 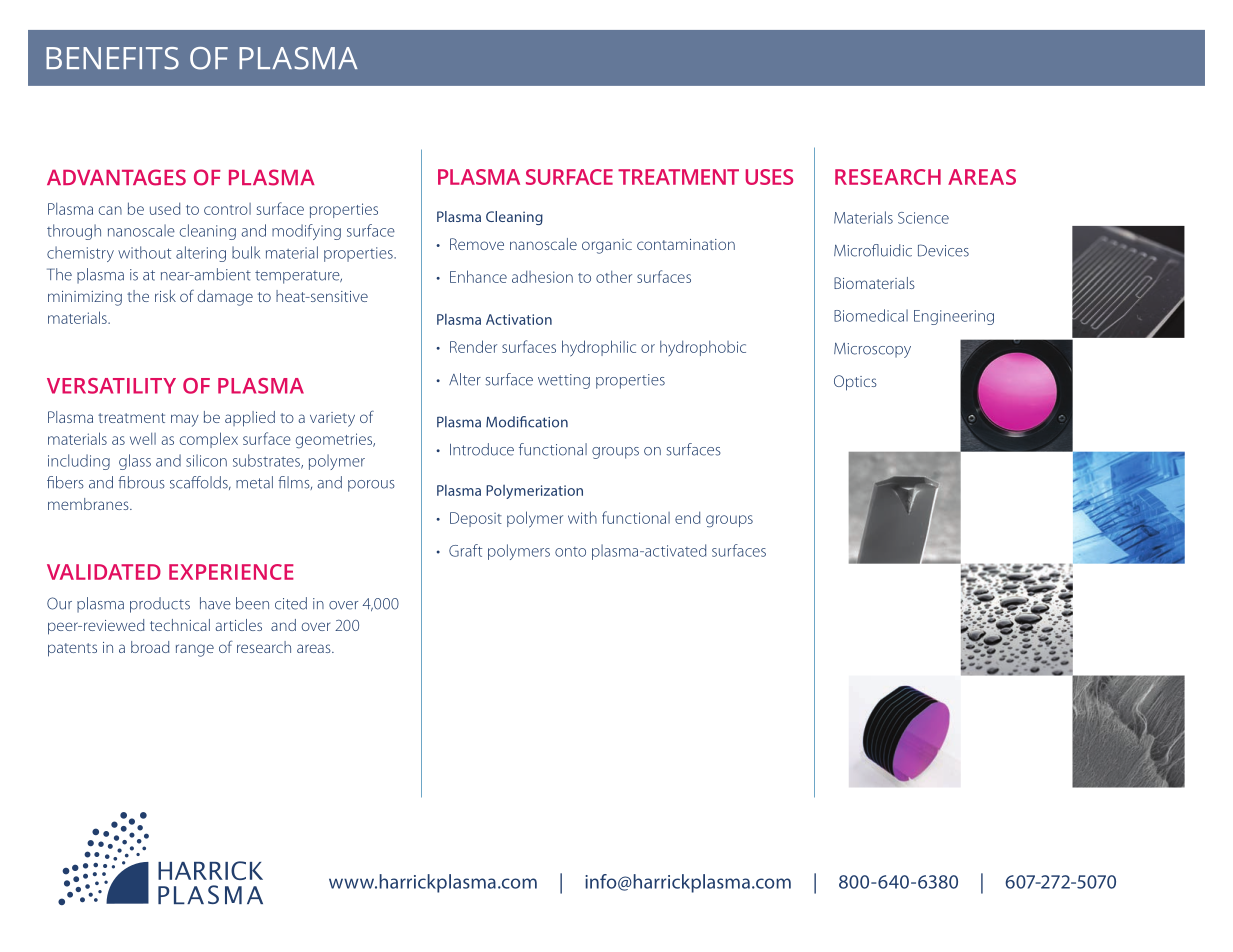 I want to click on Deposit, so click(x=476, y=519).
